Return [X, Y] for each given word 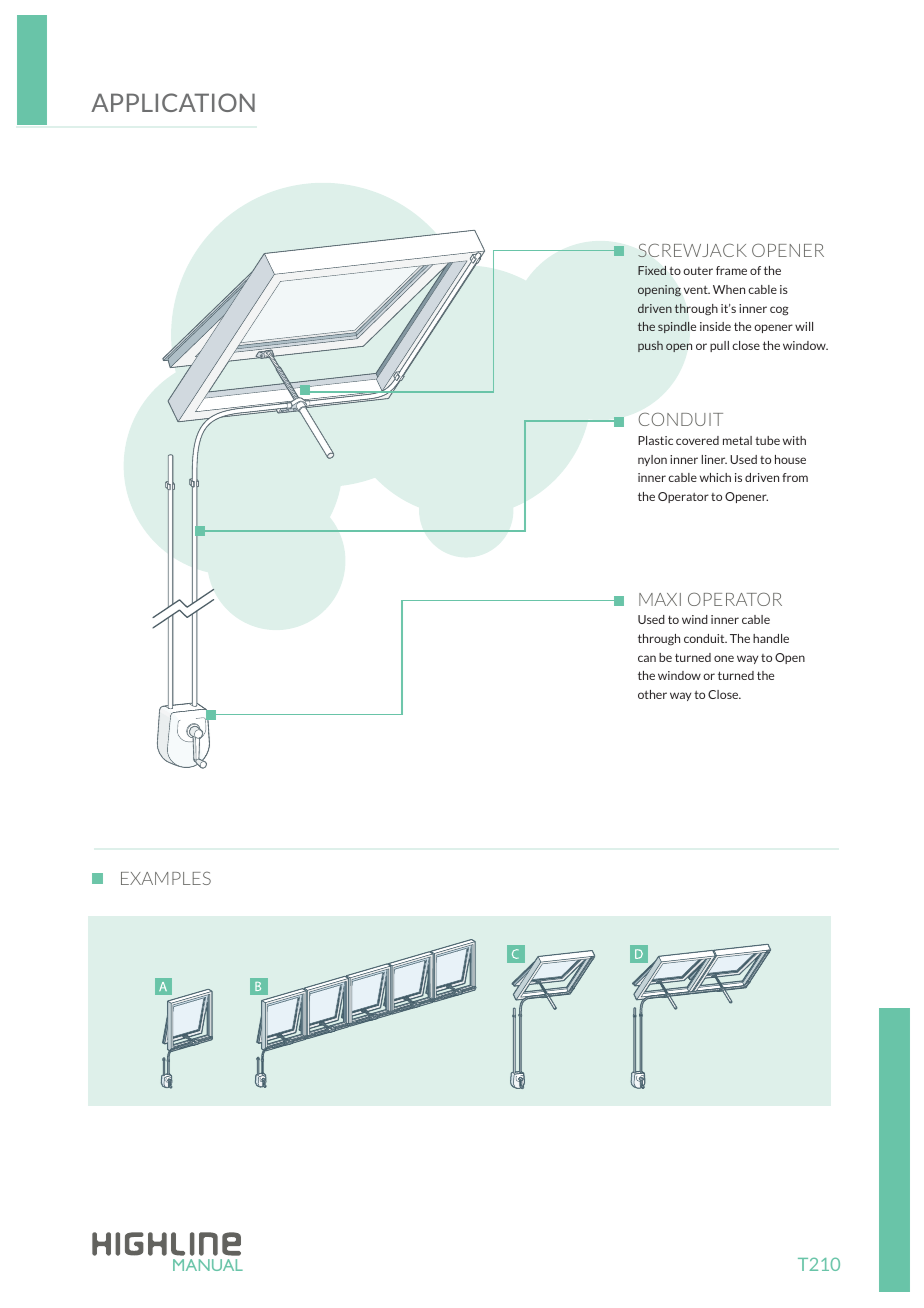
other [652, 694]
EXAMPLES [166, 878]
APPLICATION [173, 102]
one [724, 658]
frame [731, 270]
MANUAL [208, 1265]
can [647, 658]
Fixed [652, 270]
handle [771, 638]
